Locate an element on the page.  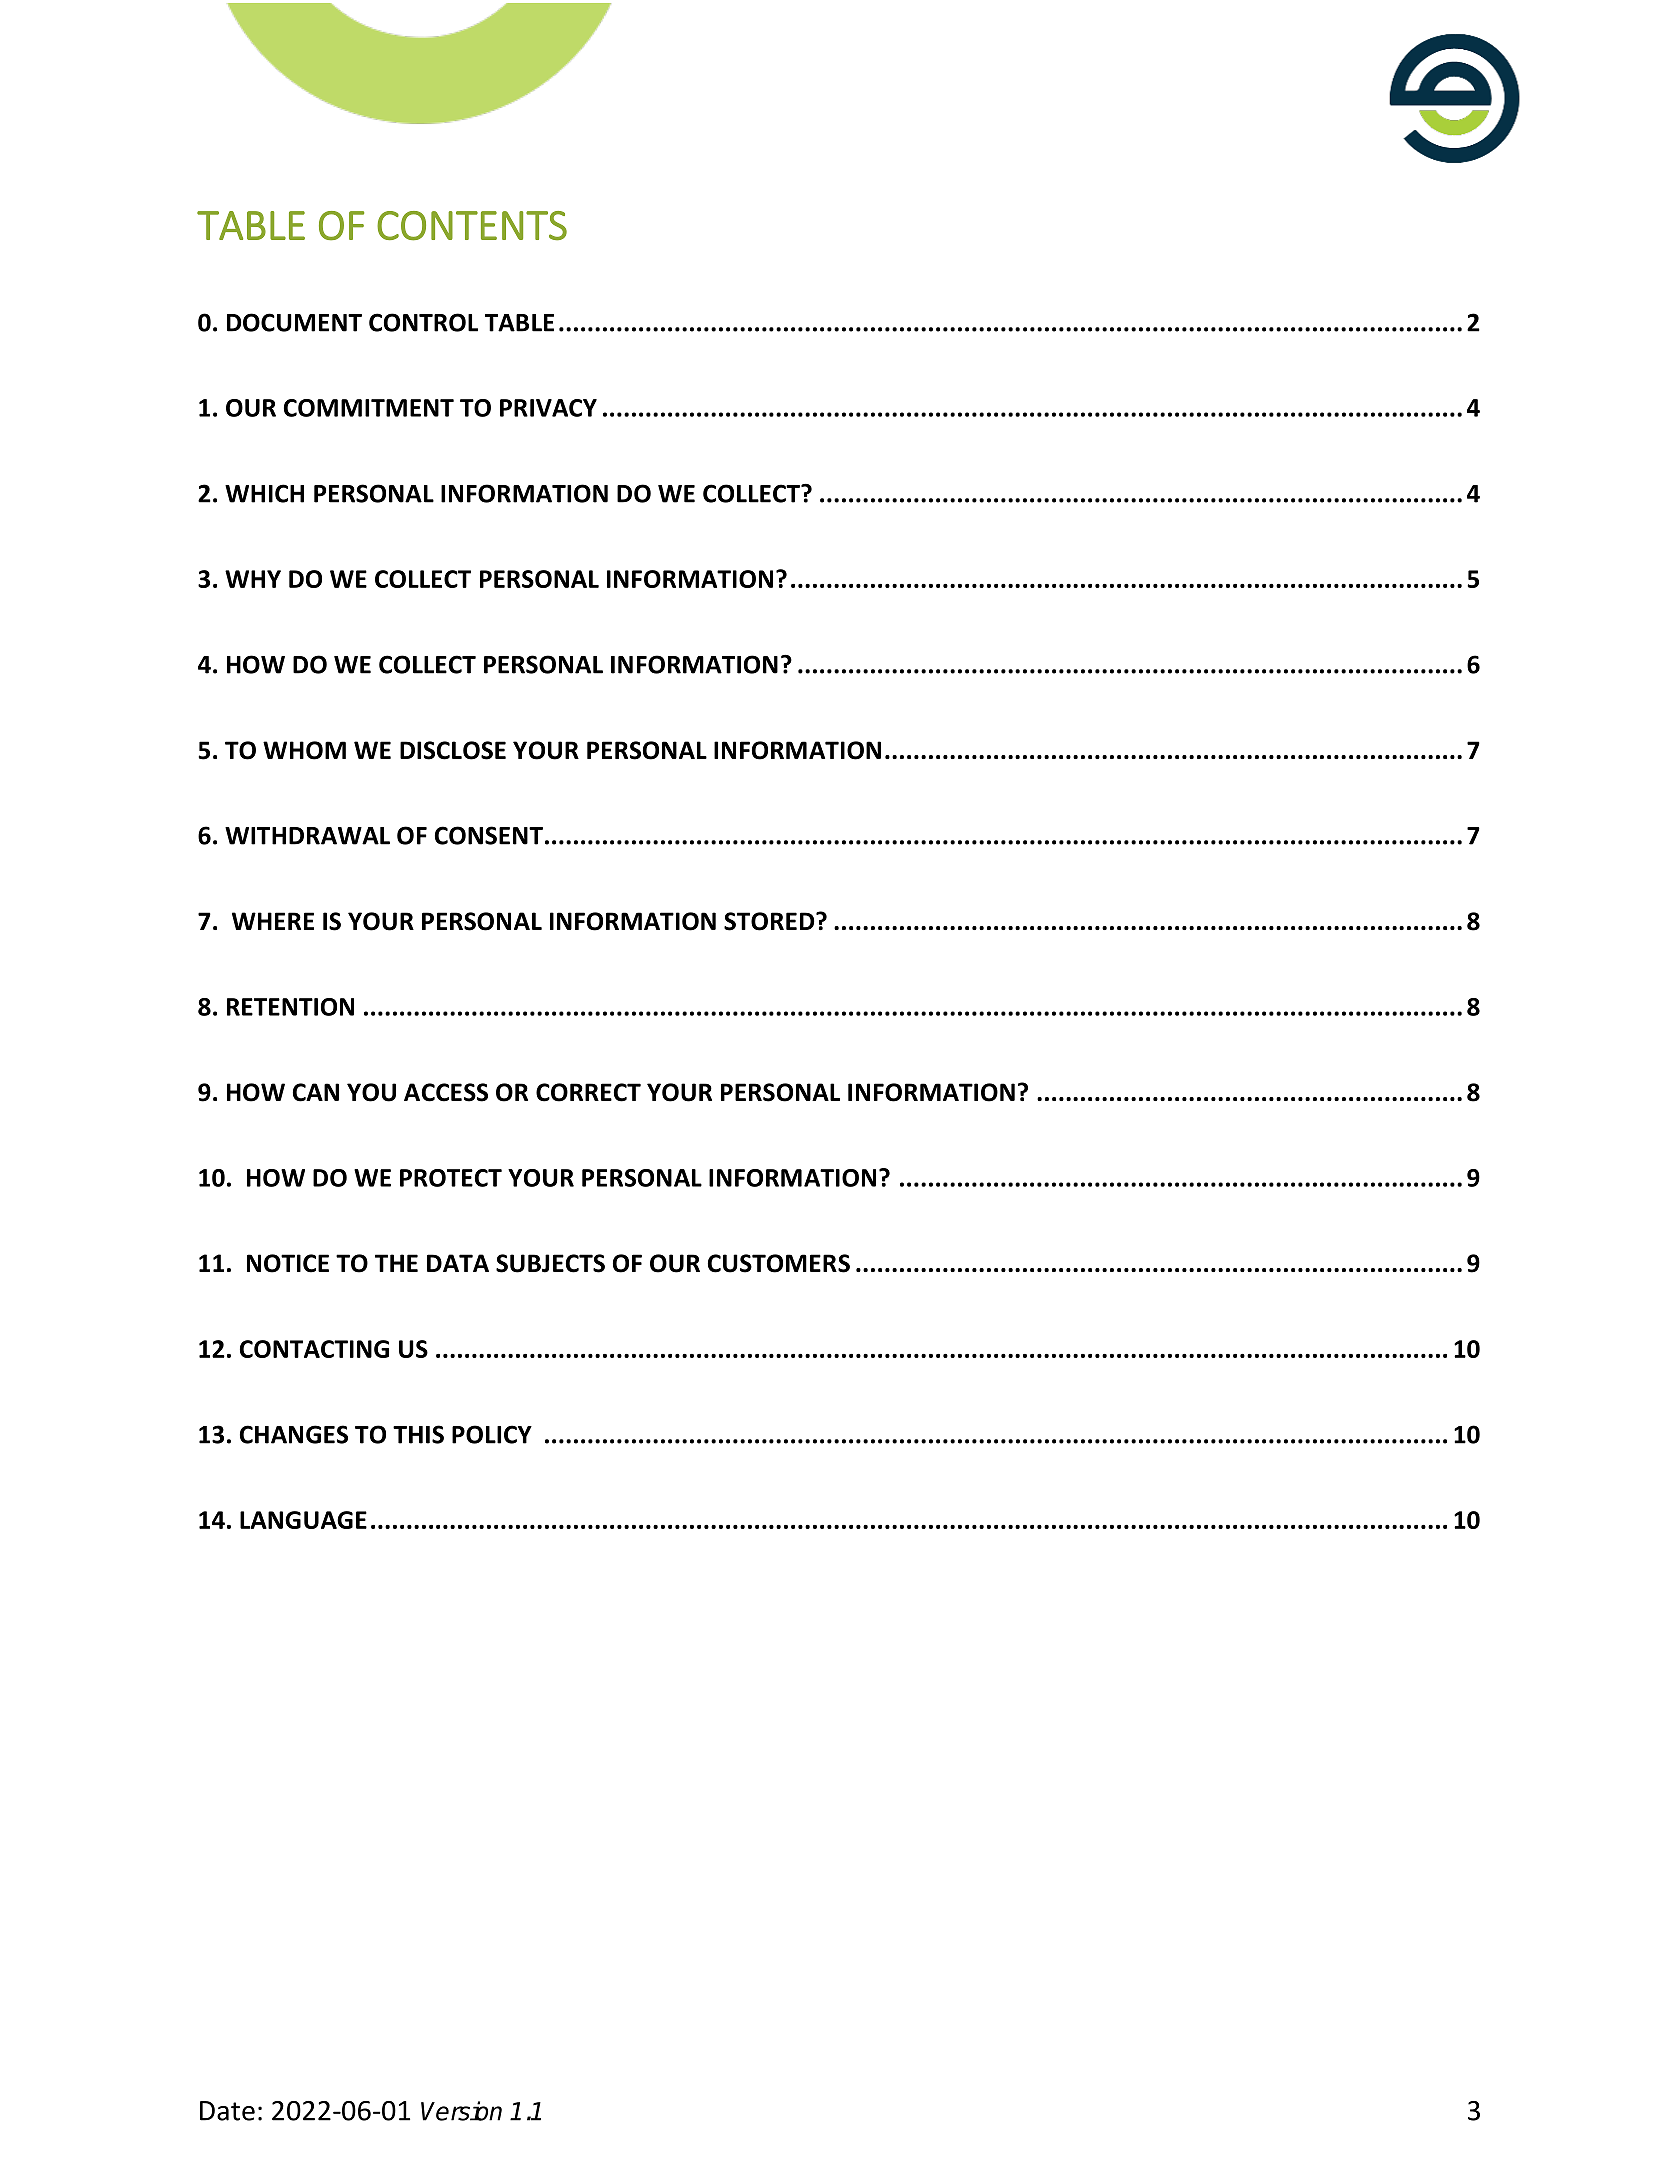
PROTECT is located at coordinates (451, 1178).
